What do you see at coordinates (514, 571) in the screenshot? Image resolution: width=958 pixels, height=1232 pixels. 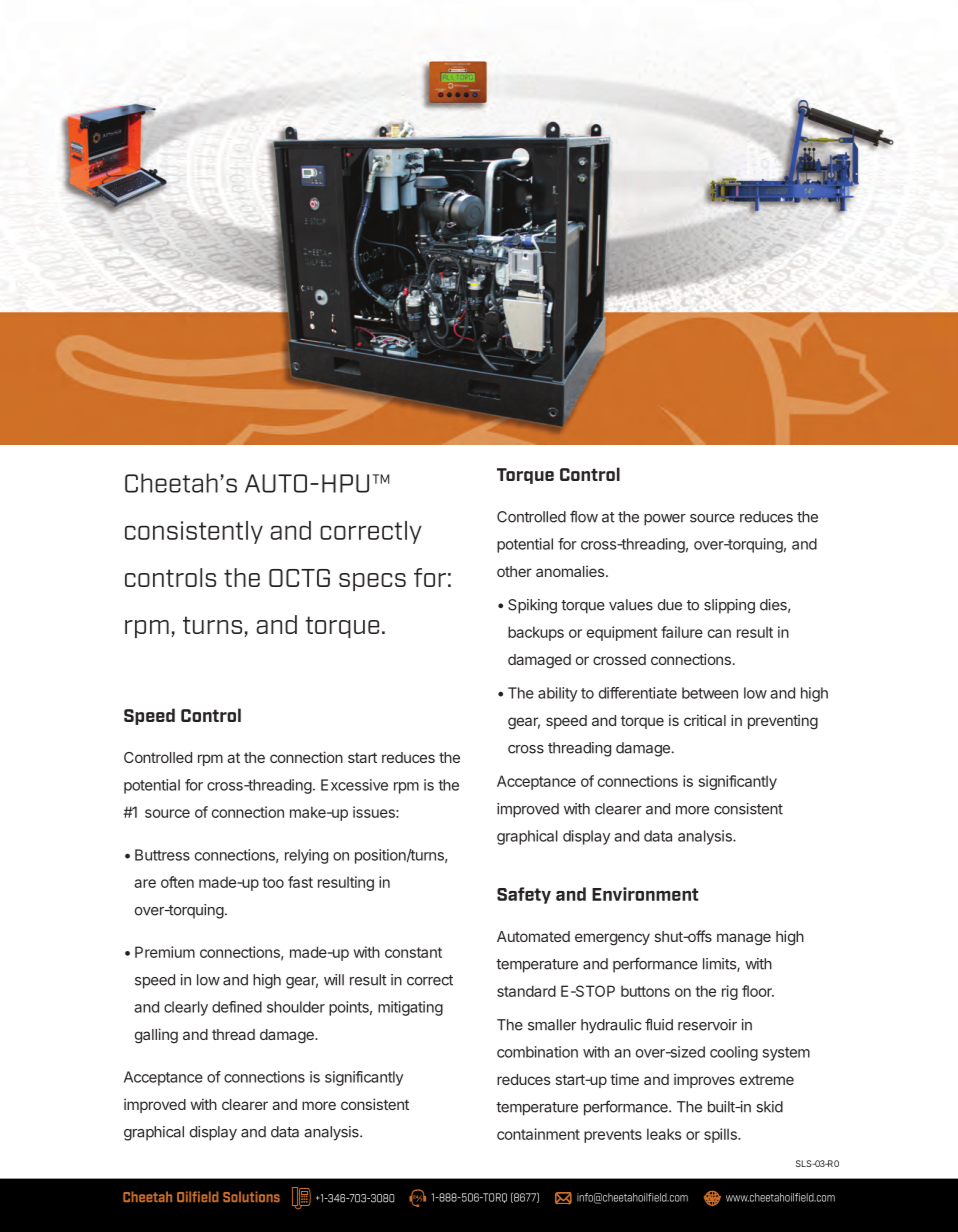 I see `other` at bounding box center [514, 571].
